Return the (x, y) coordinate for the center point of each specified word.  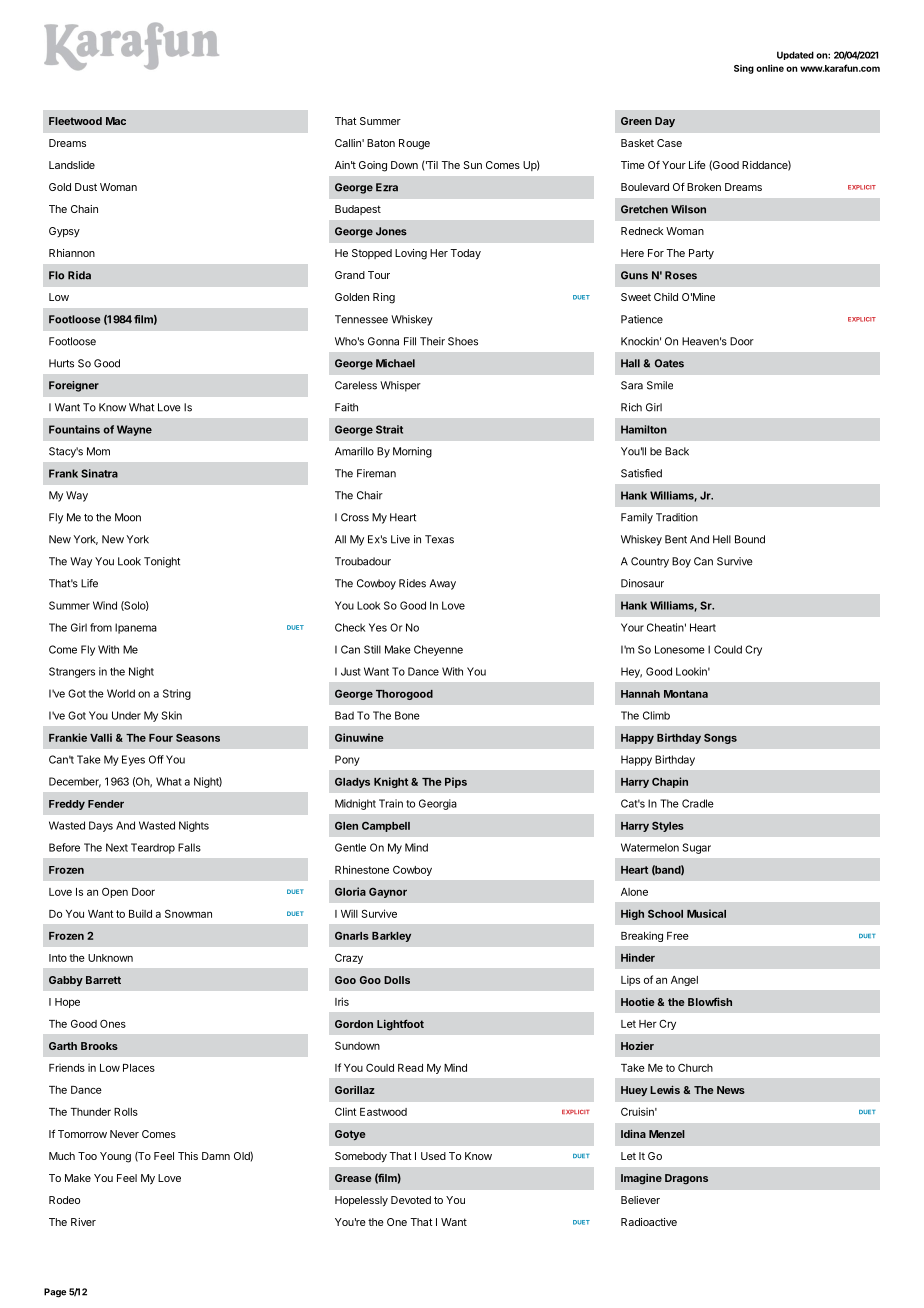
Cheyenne (438, 650)
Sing (744, 69)
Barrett (103, 980)
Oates (669, 363)
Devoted (411, 1200)
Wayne (134, 430)
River (83, 1222)
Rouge (414, 144)
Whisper (400, 386)
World (121, 693)
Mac (116, 121)
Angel (684, 981)
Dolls (397, 980)
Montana (686, 694)
